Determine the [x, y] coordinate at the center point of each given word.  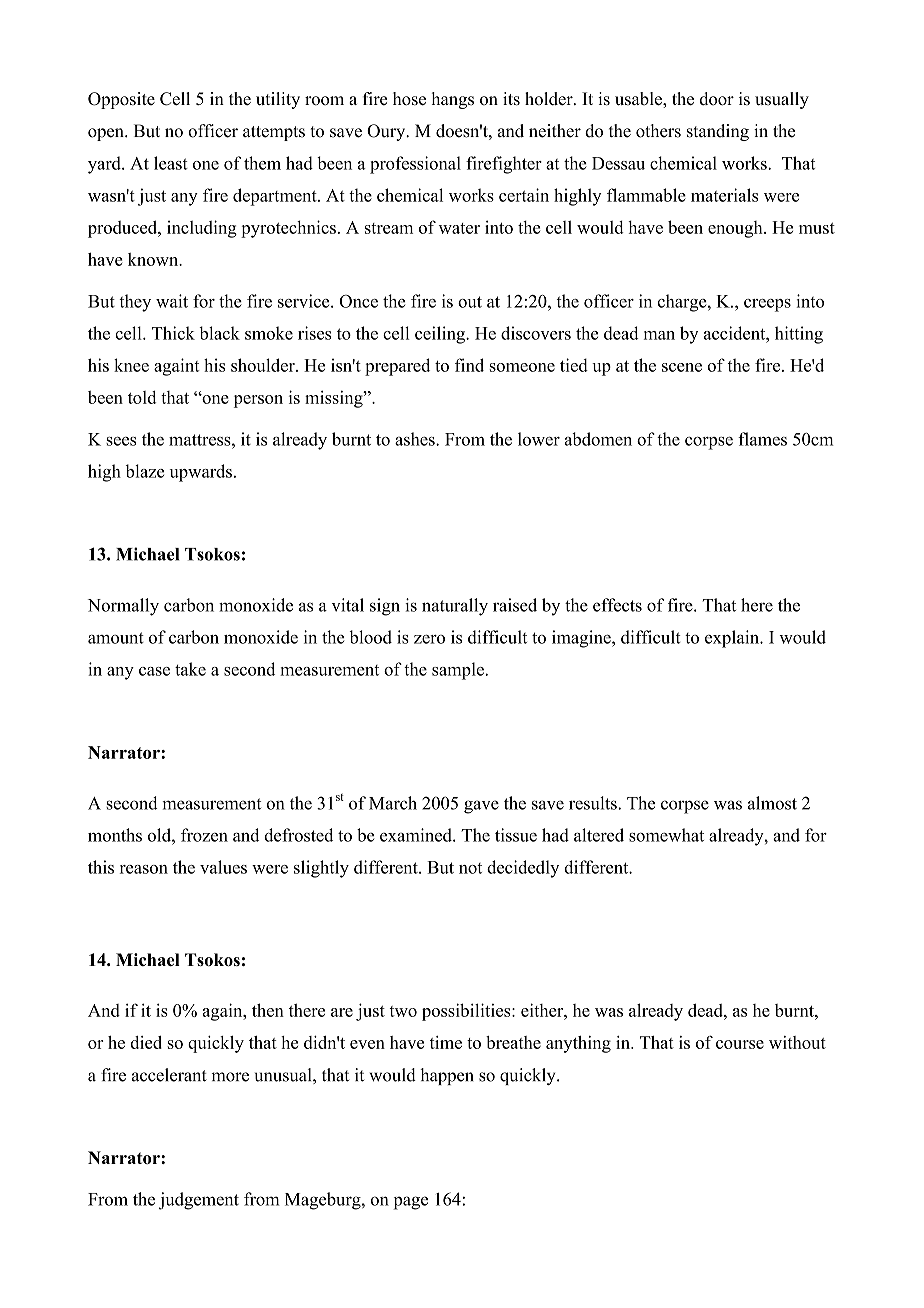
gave [481, 807]
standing [718, 132]
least [171, 163]
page [411, 1203]
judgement [199, 1201]
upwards [201, 473]
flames [762, 439]
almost [772, 803]
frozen [204, 835]
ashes [416, 439]
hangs [453, 100]
